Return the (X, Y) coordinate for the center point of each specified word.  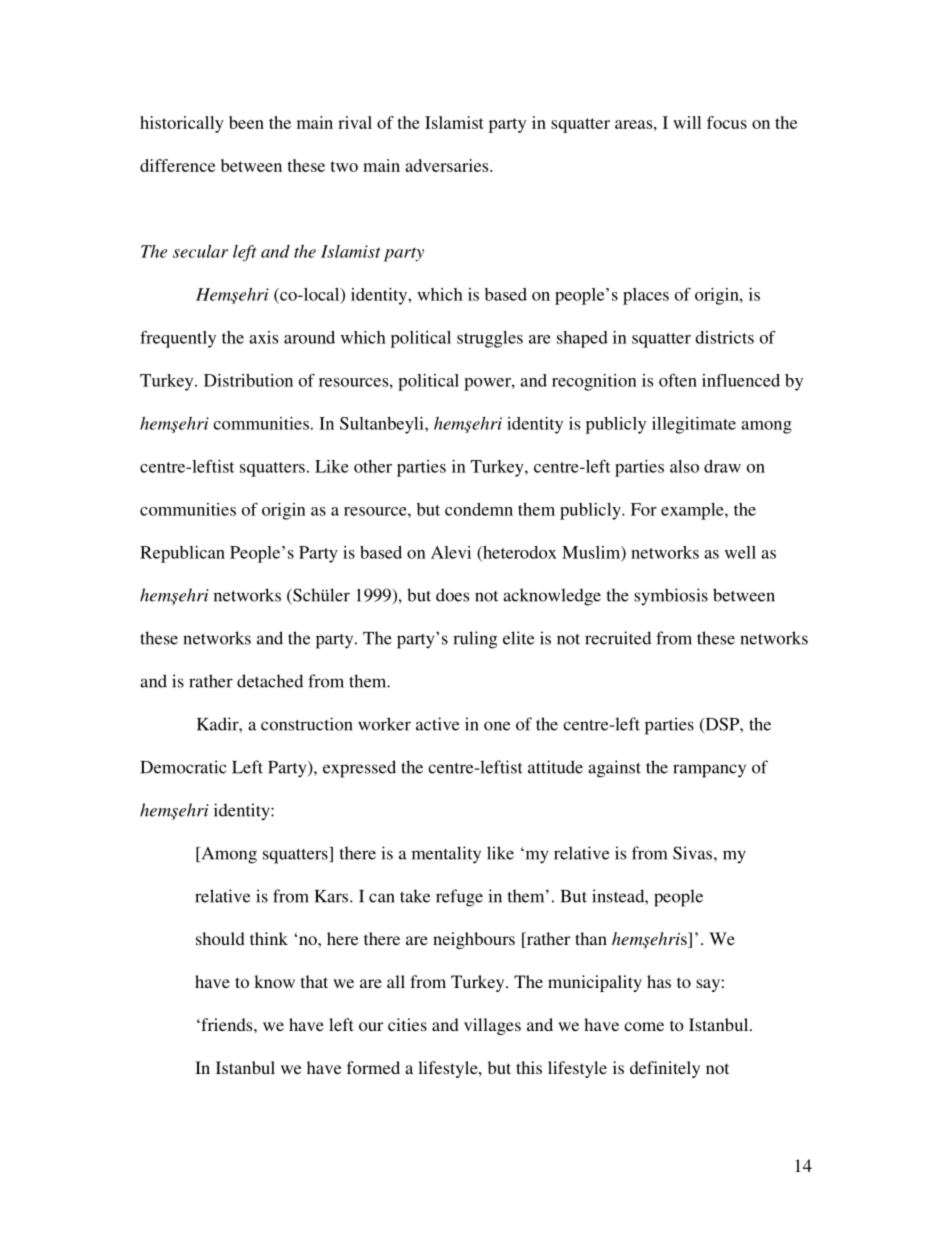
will (687, 122)
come (644, 1026)
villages (492, 1026)
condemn (479, 509)
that (314, 981)
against (614, 769)
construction (307, 724)
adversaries (448, 165)
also (684, 466)
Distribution (248, 380)
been (246, 122)
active (437, 724)
